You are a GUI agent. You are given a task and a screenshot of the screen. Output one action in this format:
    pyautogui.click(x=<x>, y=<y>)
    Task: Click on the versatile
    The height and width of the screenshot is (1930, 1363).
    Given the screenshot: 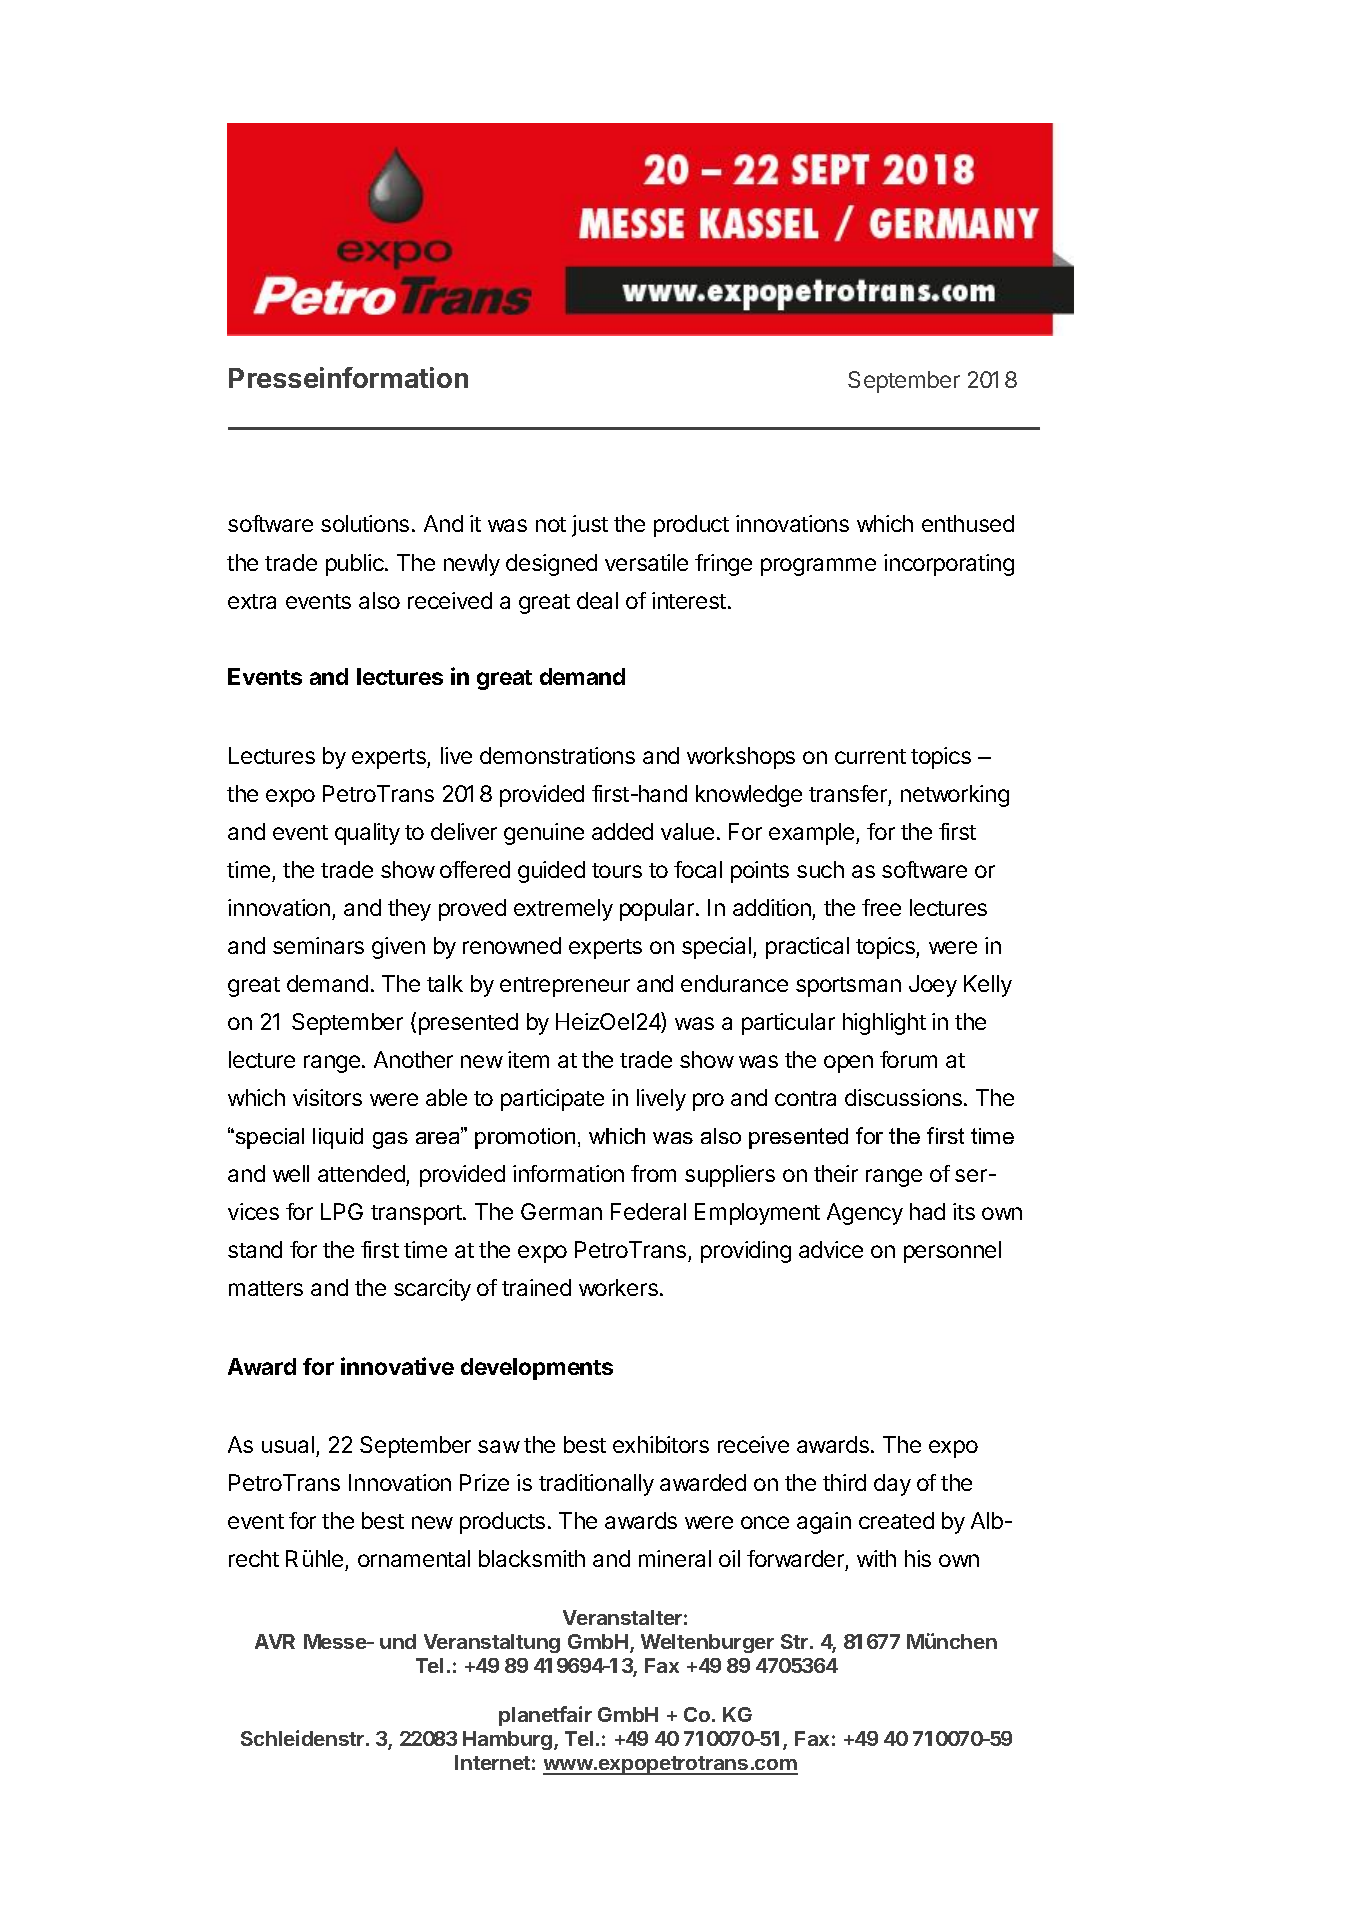 What is the action you would take?
    pyautogui.click(x=646, y=562)
